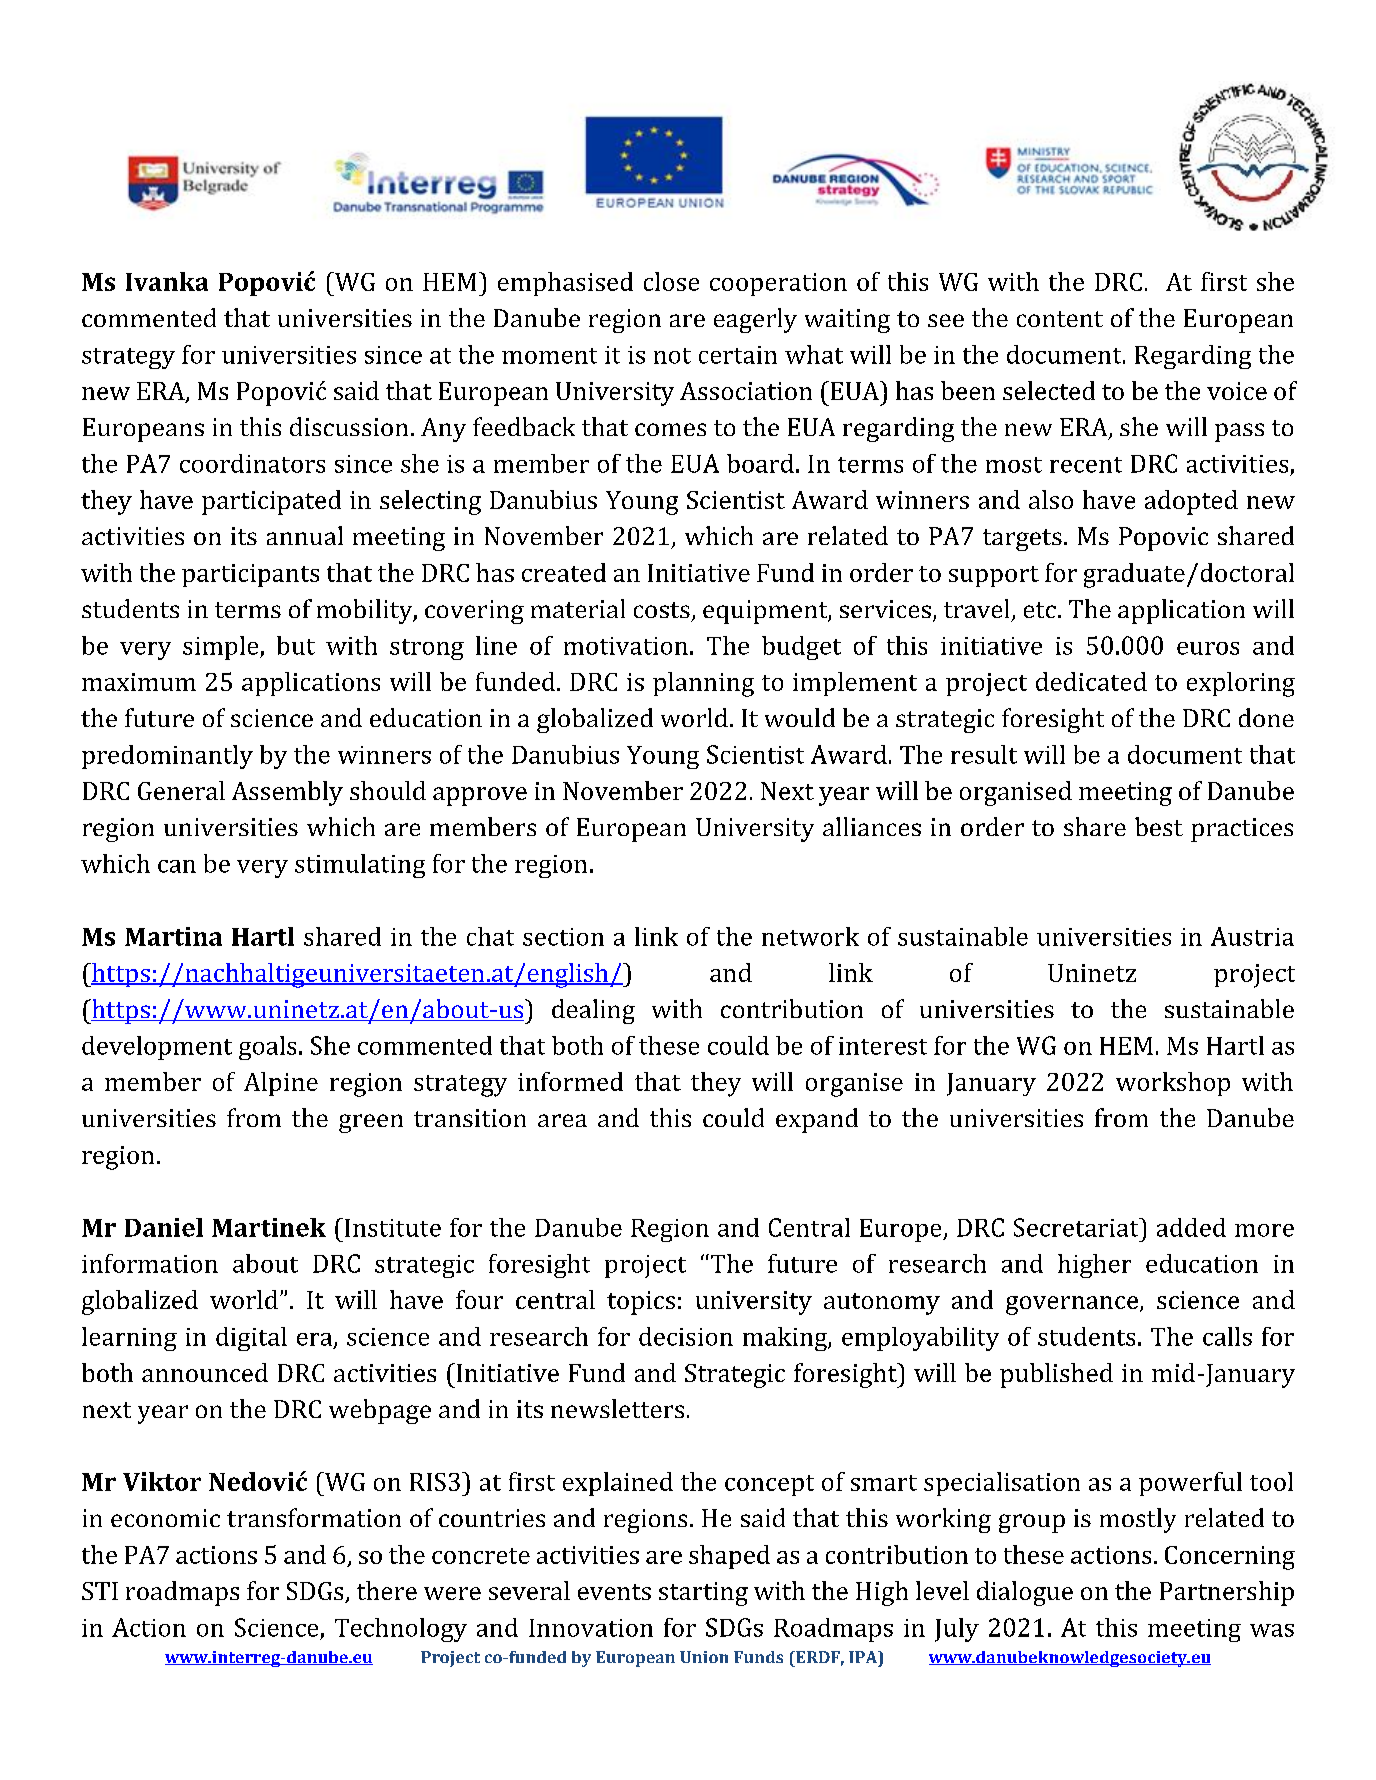 This page has height=1780, width=1376. What do you see at coordinates (222, 648) in the page?
I see `simple` at bounding box center [222, 648].
